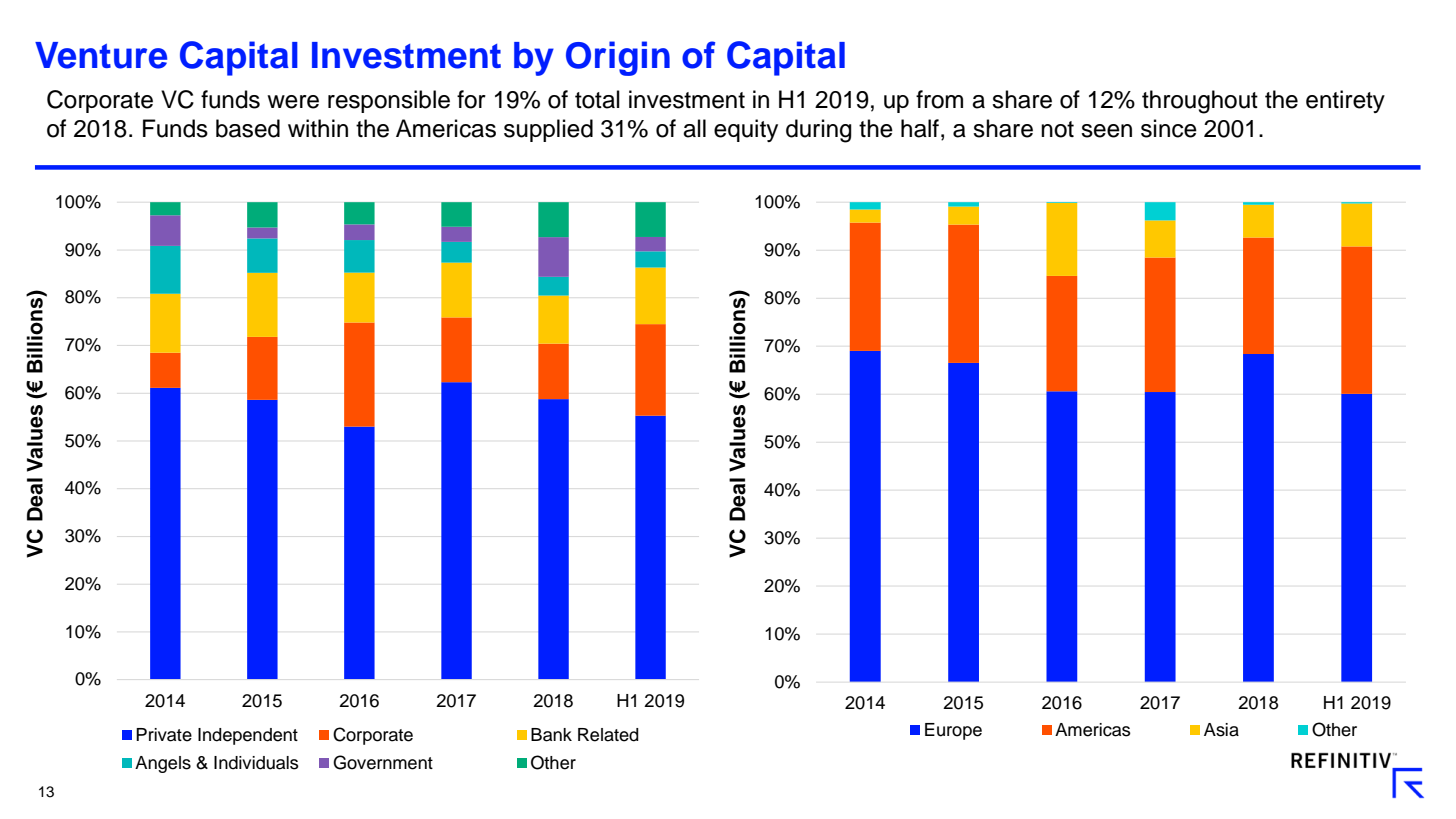 The image size is (1456, 819). Describe the element at coordinates (608, 735) in the page. I see `Related` at that location.
